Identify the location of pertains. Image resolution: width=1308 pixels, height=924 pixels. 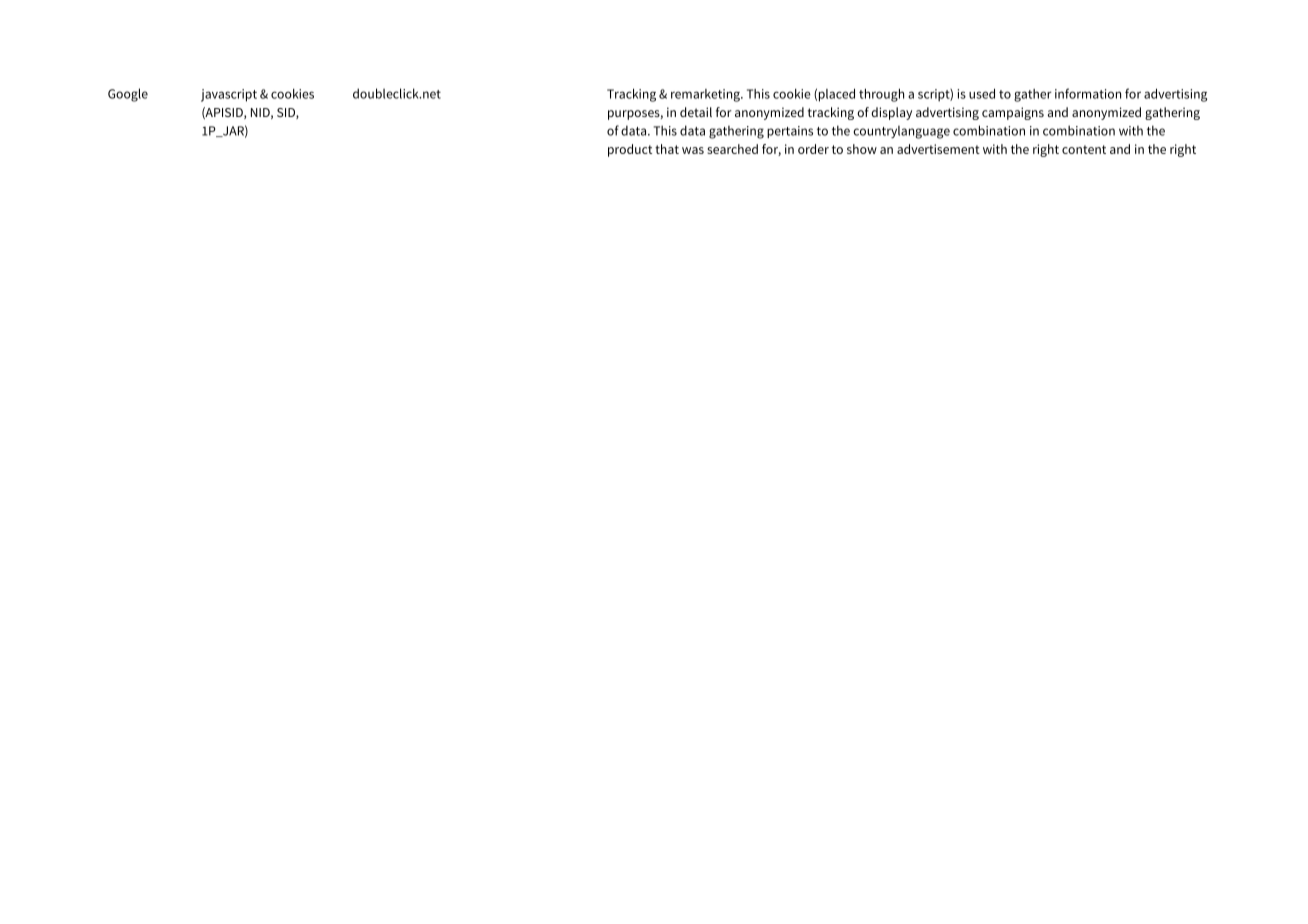
(790, 132).
